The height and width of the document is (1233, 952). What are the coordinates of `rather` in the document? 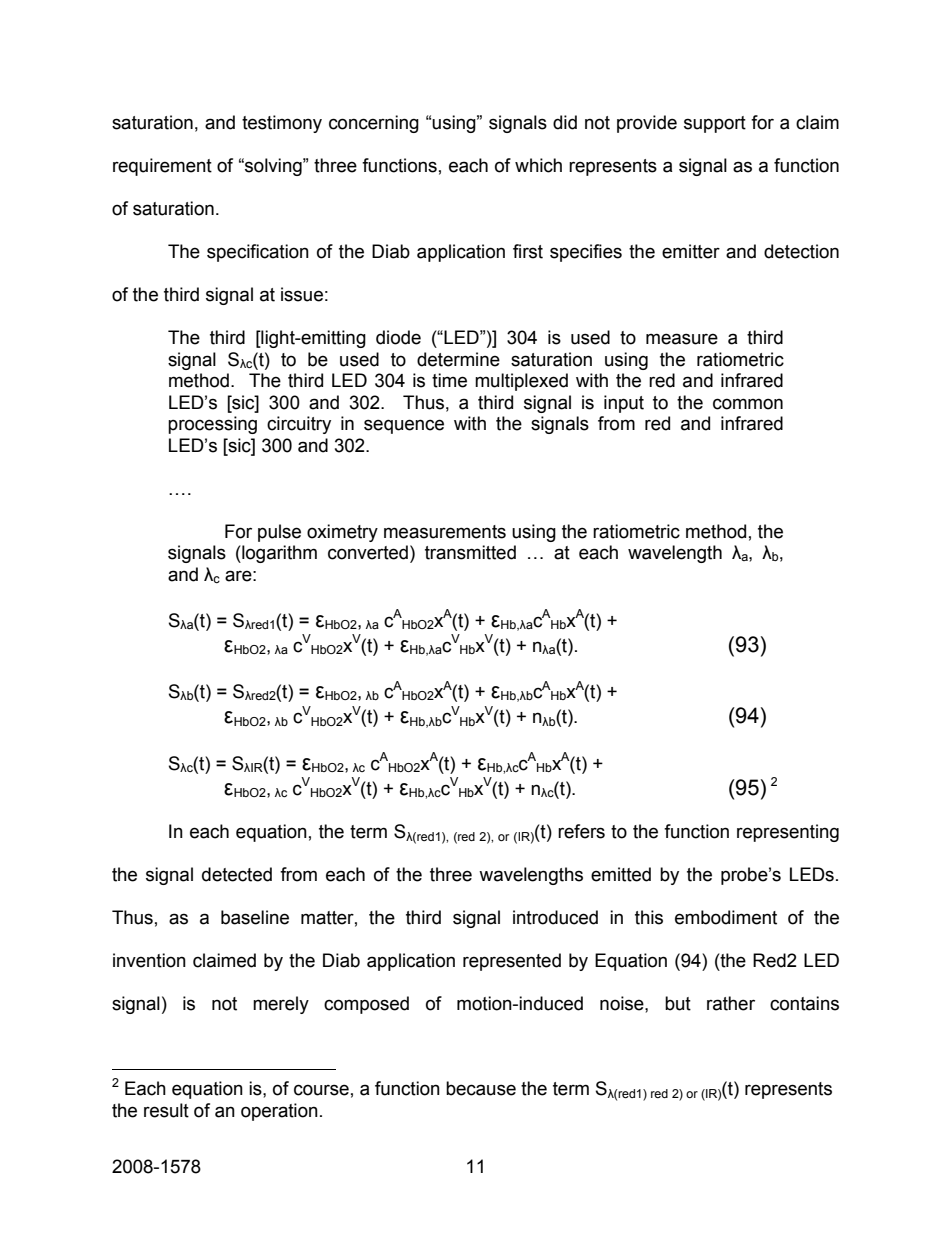 It's located at (731, 1003).
